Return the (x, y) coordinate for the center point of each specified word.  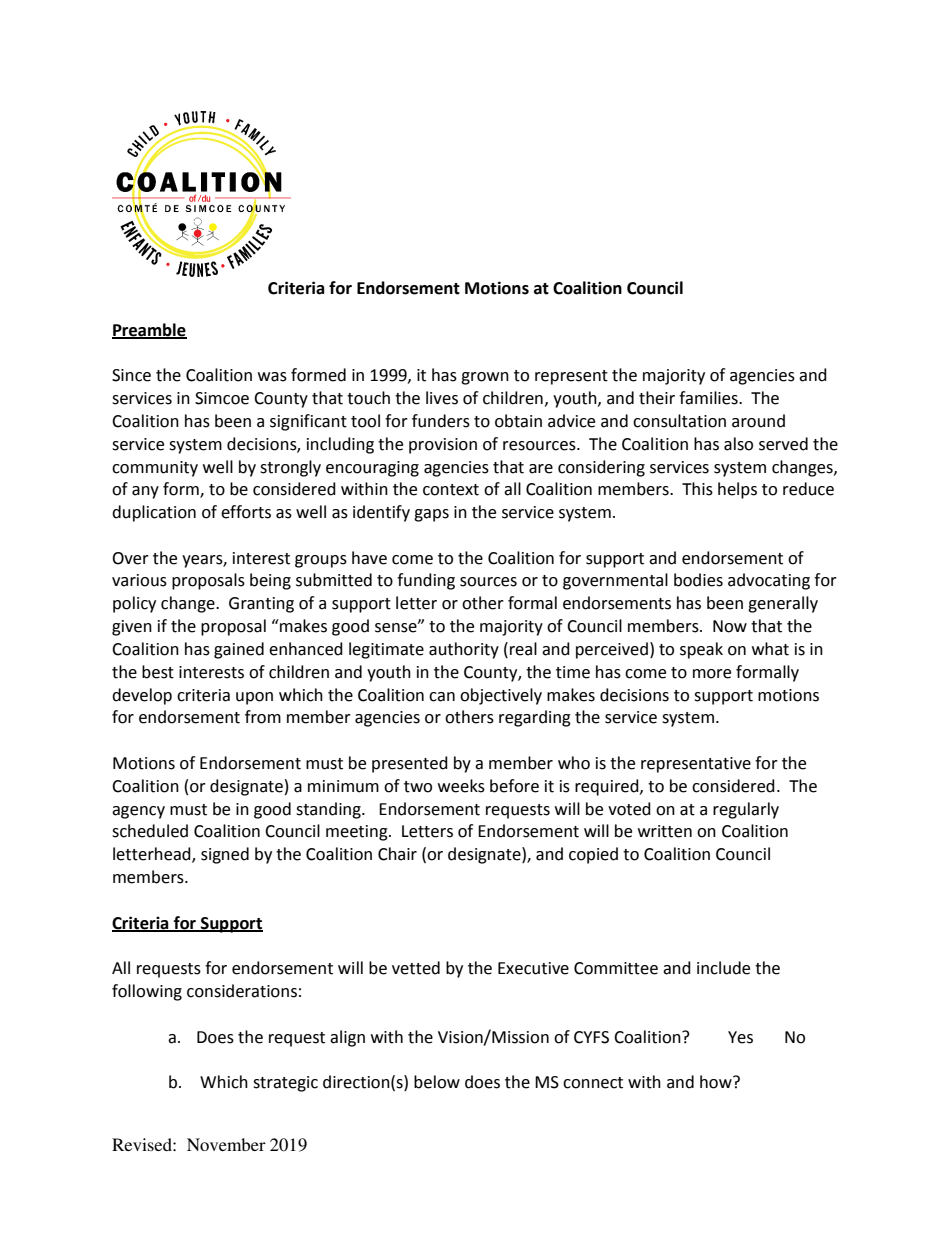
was (272, 377)
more (712, 674)
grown (485, 378)
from (263, 717)
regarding (535, 718)
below (437, 1082)
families (709, 398)
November (226, 1144)
